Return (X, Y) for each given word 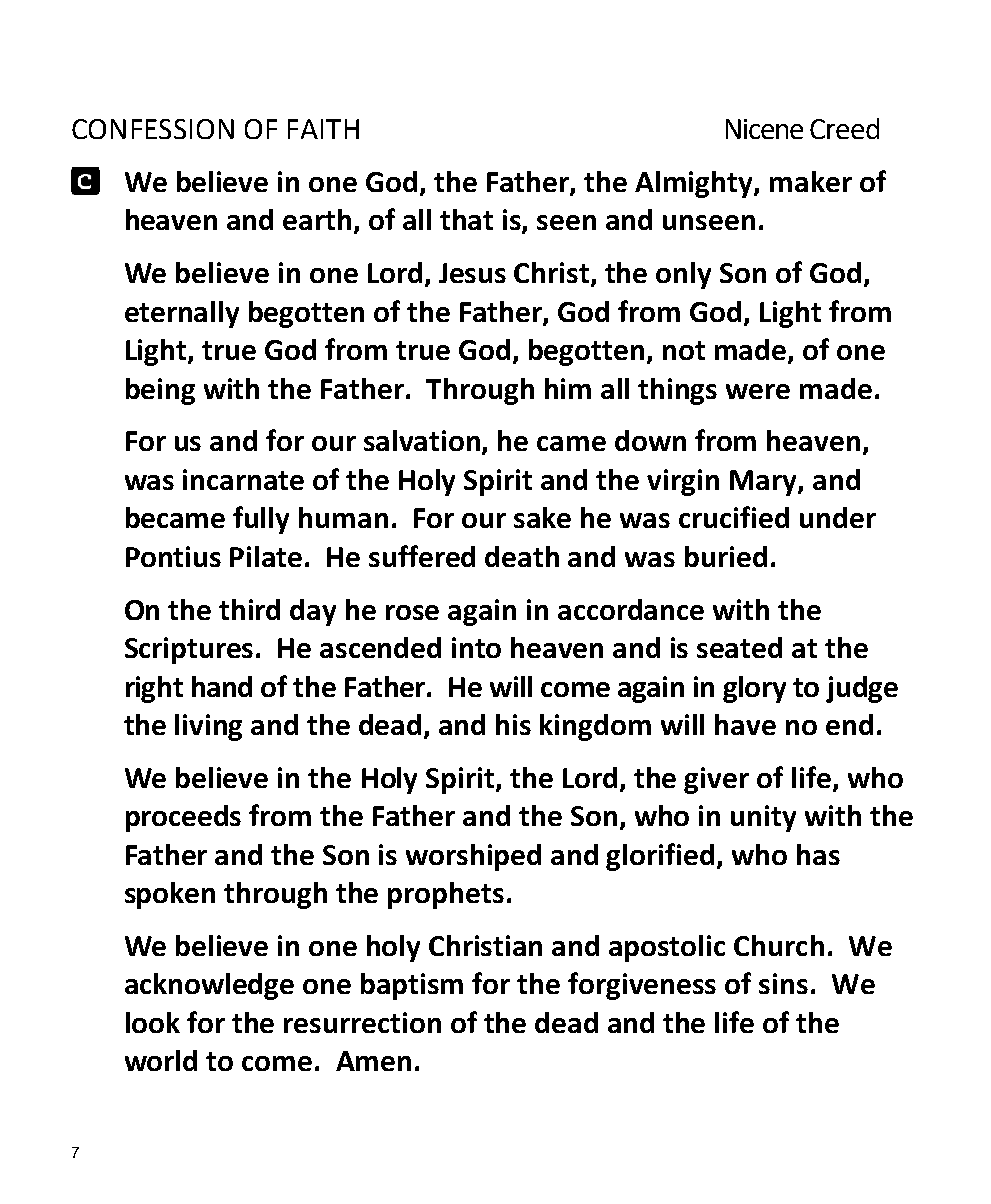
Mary (764, 483)
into (476, 647)
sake (542, 517)
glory (754, 689)
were (758, 391)
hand (222, 686)
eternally (182, 314)
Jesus (472, 273)
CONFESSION (153, 129)
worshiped (473, 857)
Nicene (764, 129)
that (466, 219)
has (818, 854)
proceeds (183, 818)
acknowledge (209, 986)
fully (261, 520)
